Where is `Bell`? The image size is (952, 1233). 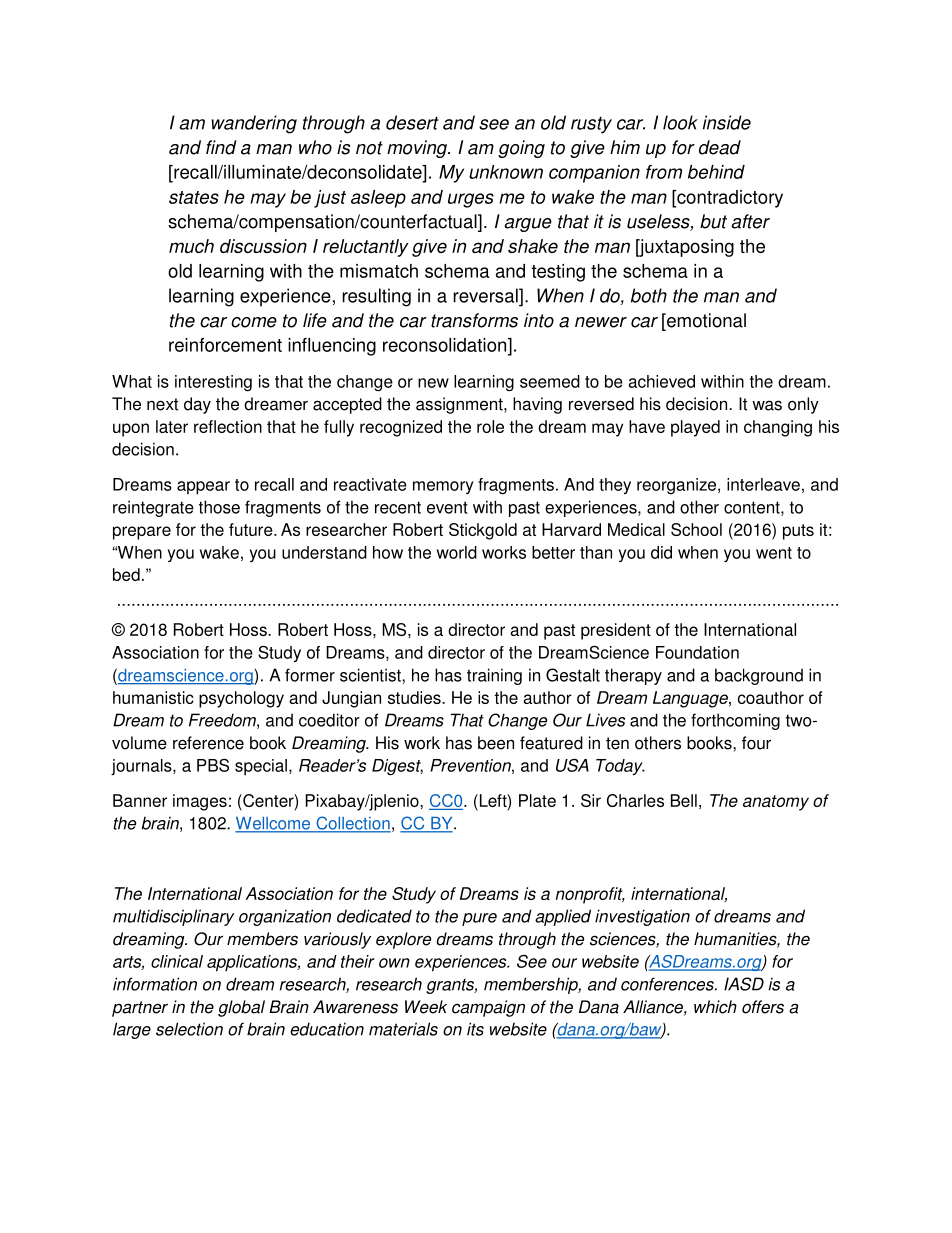
Bell is located at coordinates (684, 800).
